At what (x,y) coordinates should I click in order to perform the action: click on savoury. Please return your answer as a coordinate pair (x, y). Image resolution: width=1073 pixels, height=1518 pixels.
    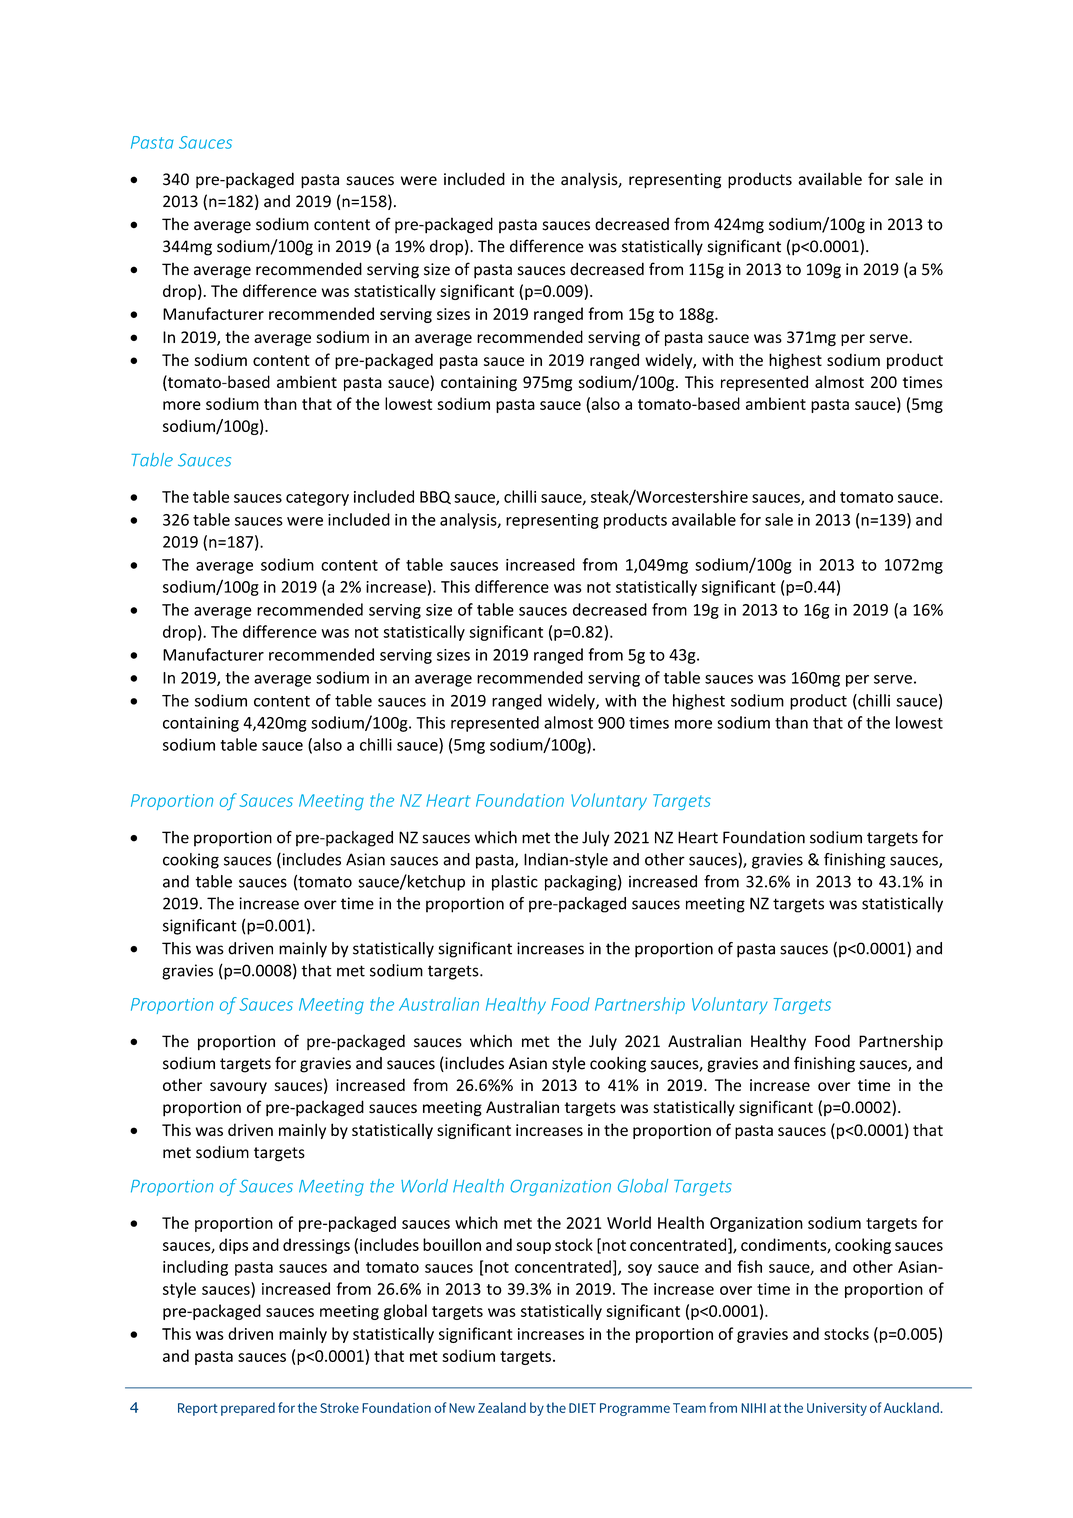
    Looking at the image, I should click on (238, 1088).
